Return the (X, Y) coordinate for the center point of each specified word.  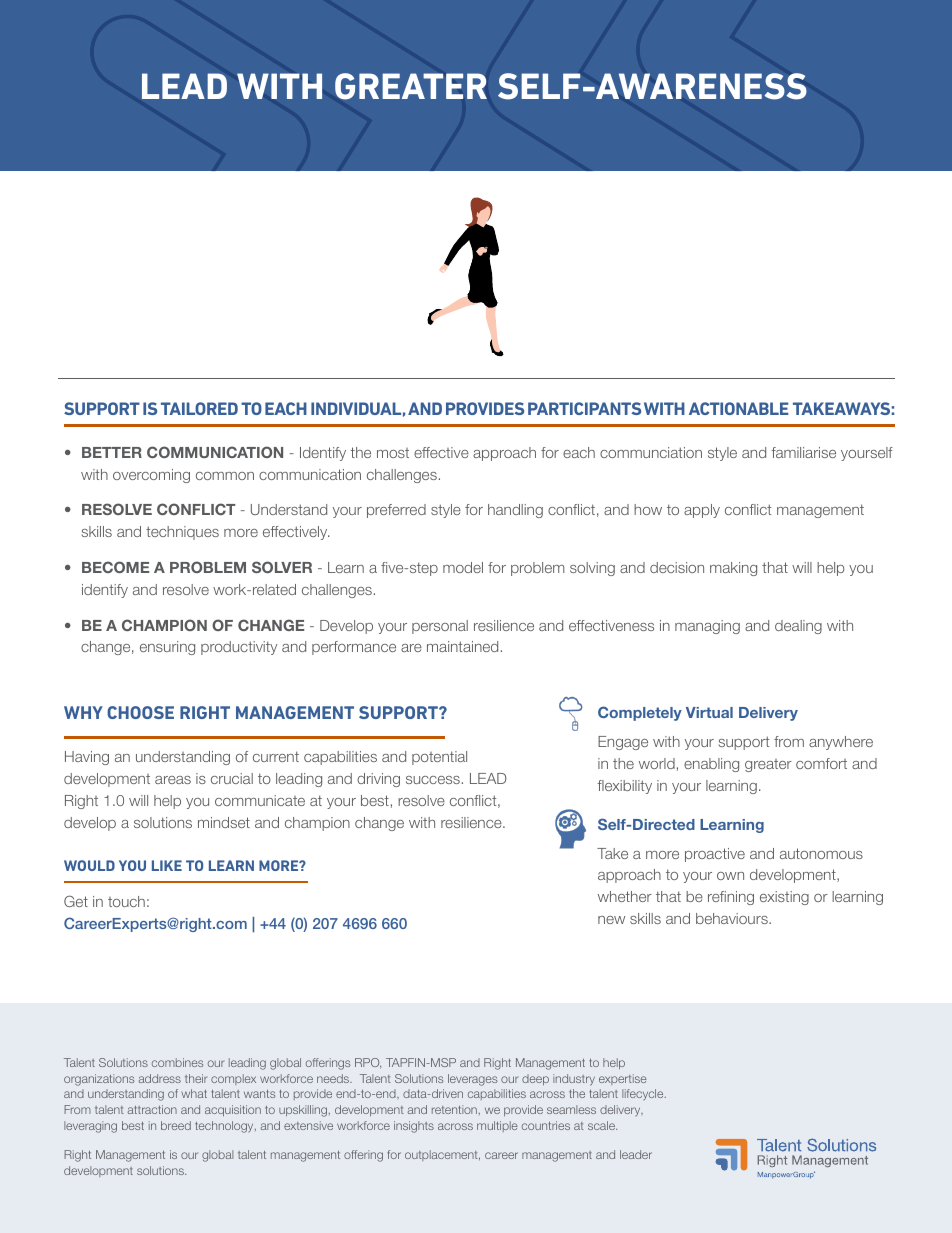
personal (440, 627)
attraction (152, 1109)
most (393, 453)
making (733, 569)
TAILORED (199, 408)
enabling (711, 765)
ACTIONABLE (739, 408)
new (611, 920)
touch (126, 901)
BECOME (115, 567)
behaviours (733, 918)
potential (439, 758)
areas (173, 780)
